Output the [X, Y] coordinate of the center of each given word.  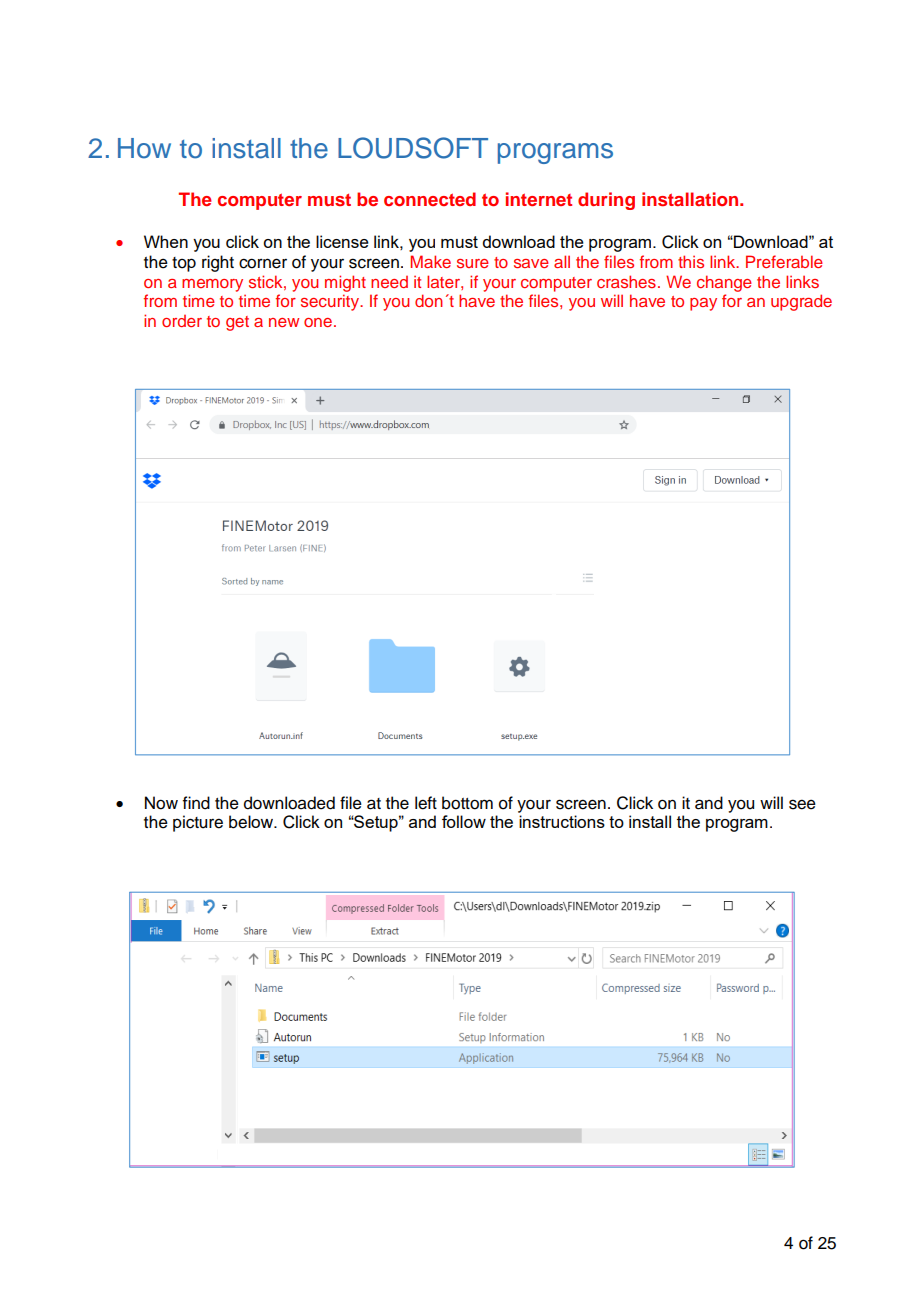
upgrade [801, 302]
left [426, 803]
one [319, 322]
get [237, 323]
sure [473, 263]
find [196, 803]
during [606, 201]
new [284, 322]
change [724, 283]
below [252, 822]
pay [703, 304]
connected [430, 199]
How [144, 148]
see [802, 804]
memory [212, 285]
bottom [467, 803]
